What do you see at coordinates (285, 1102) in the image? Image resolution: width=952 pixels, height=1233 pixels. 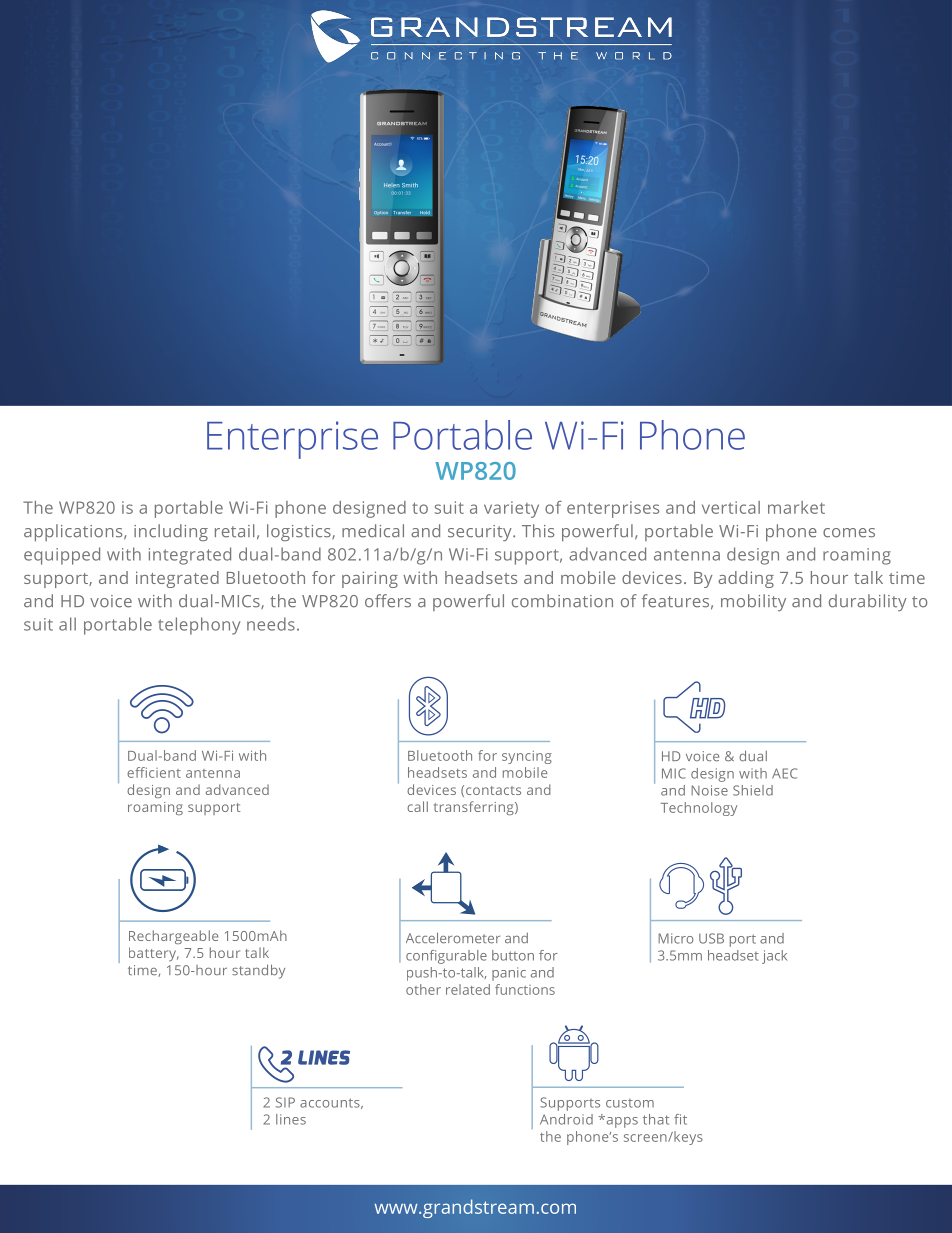 I see `SIP` at bounding box center [285, 1102].
